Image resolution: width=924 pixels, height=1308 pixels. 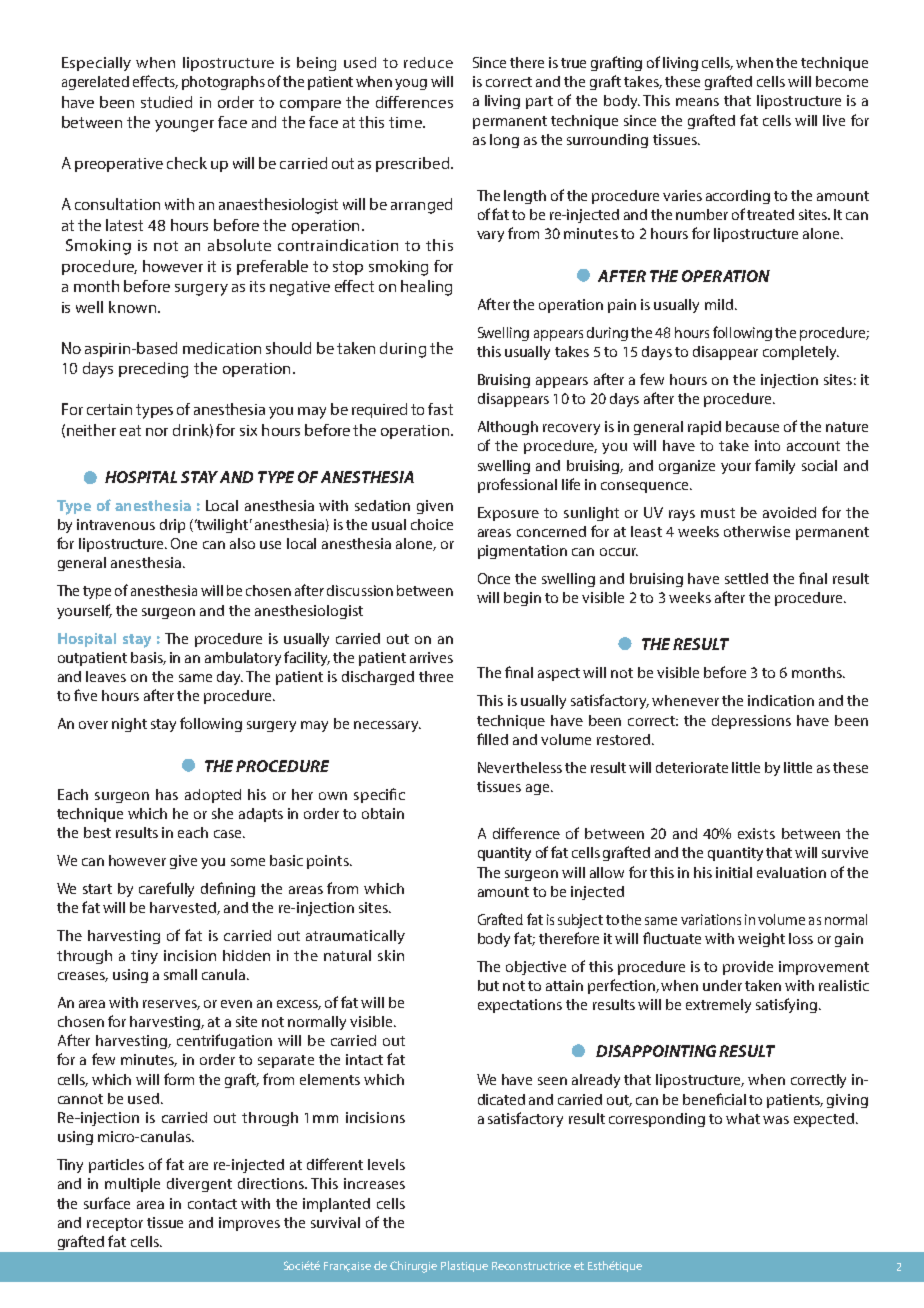 What do you see at coordinates (746, 578) in the document?
I see `settled` at bounding box center [746, 578].
